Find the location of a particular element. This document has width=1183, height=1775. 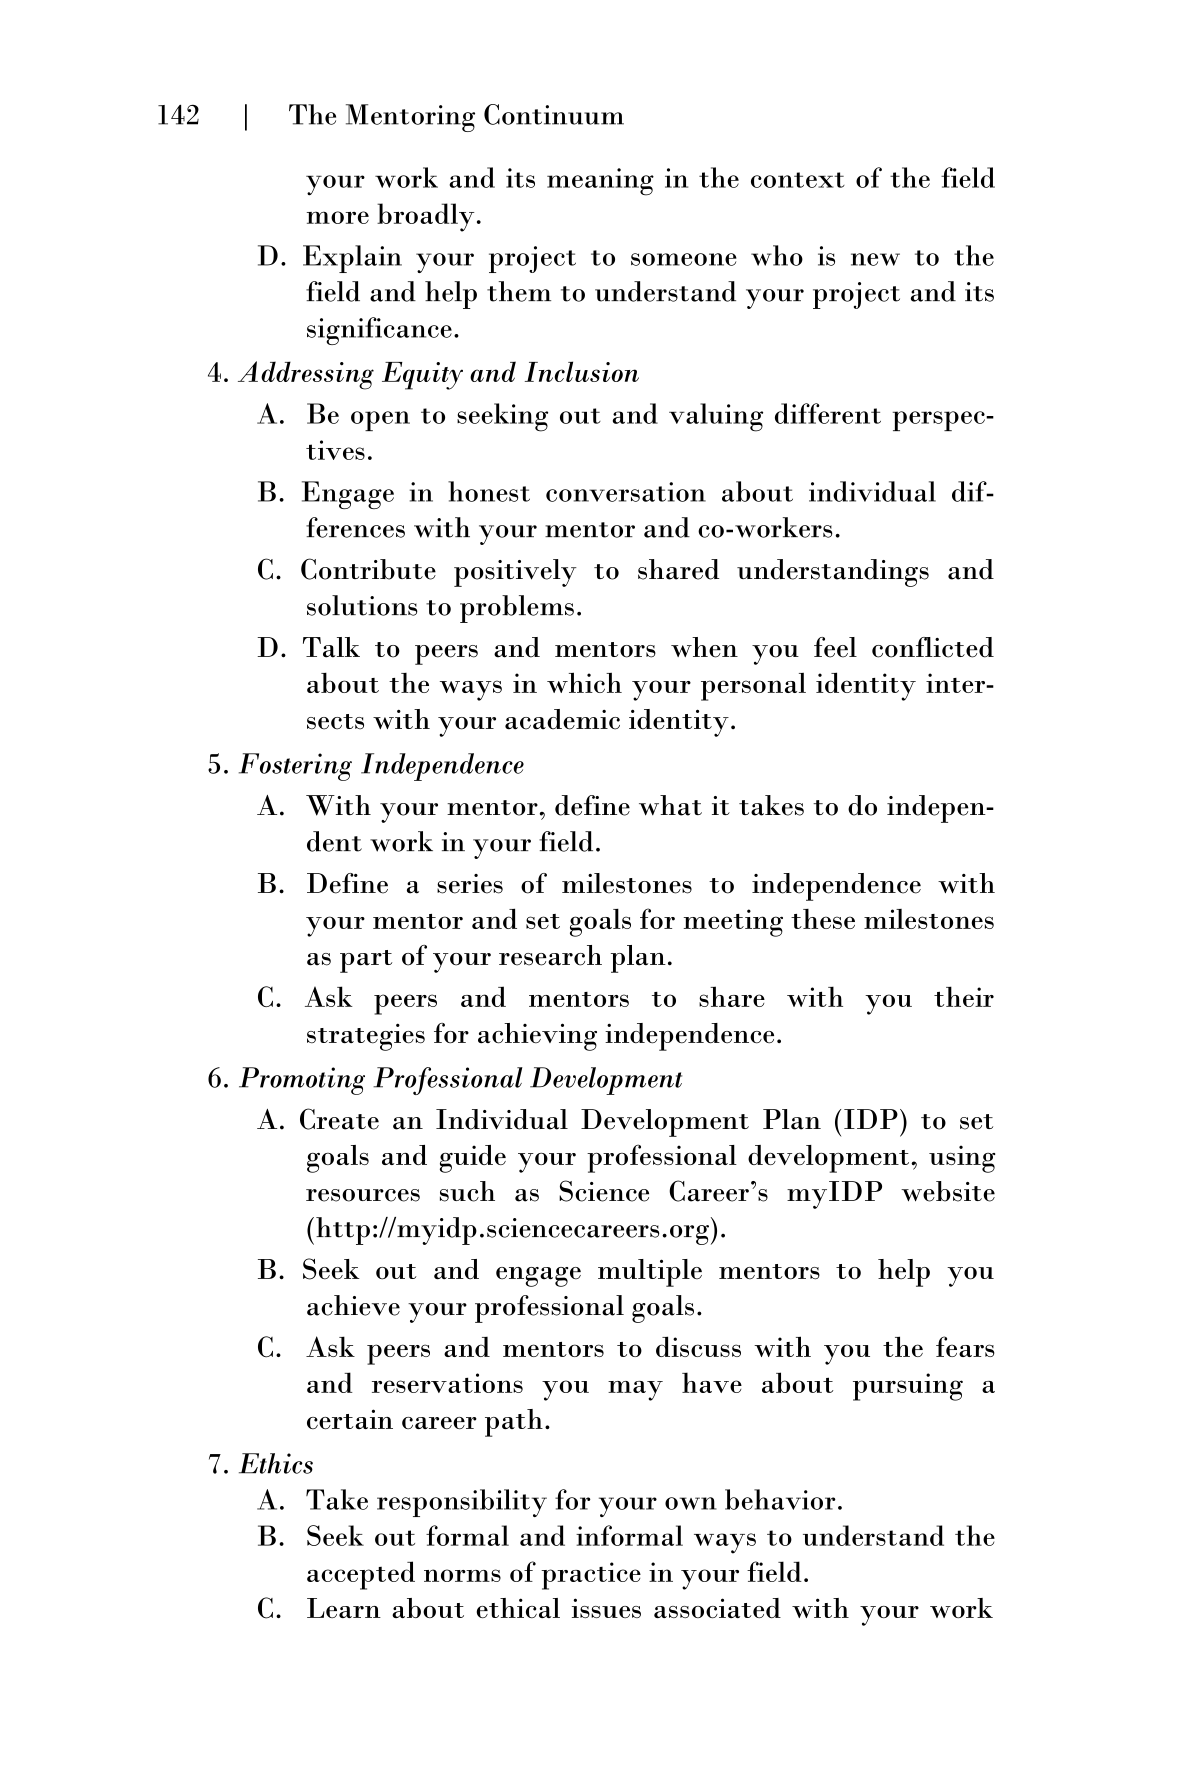

their is located at coordinates (964, 996).
